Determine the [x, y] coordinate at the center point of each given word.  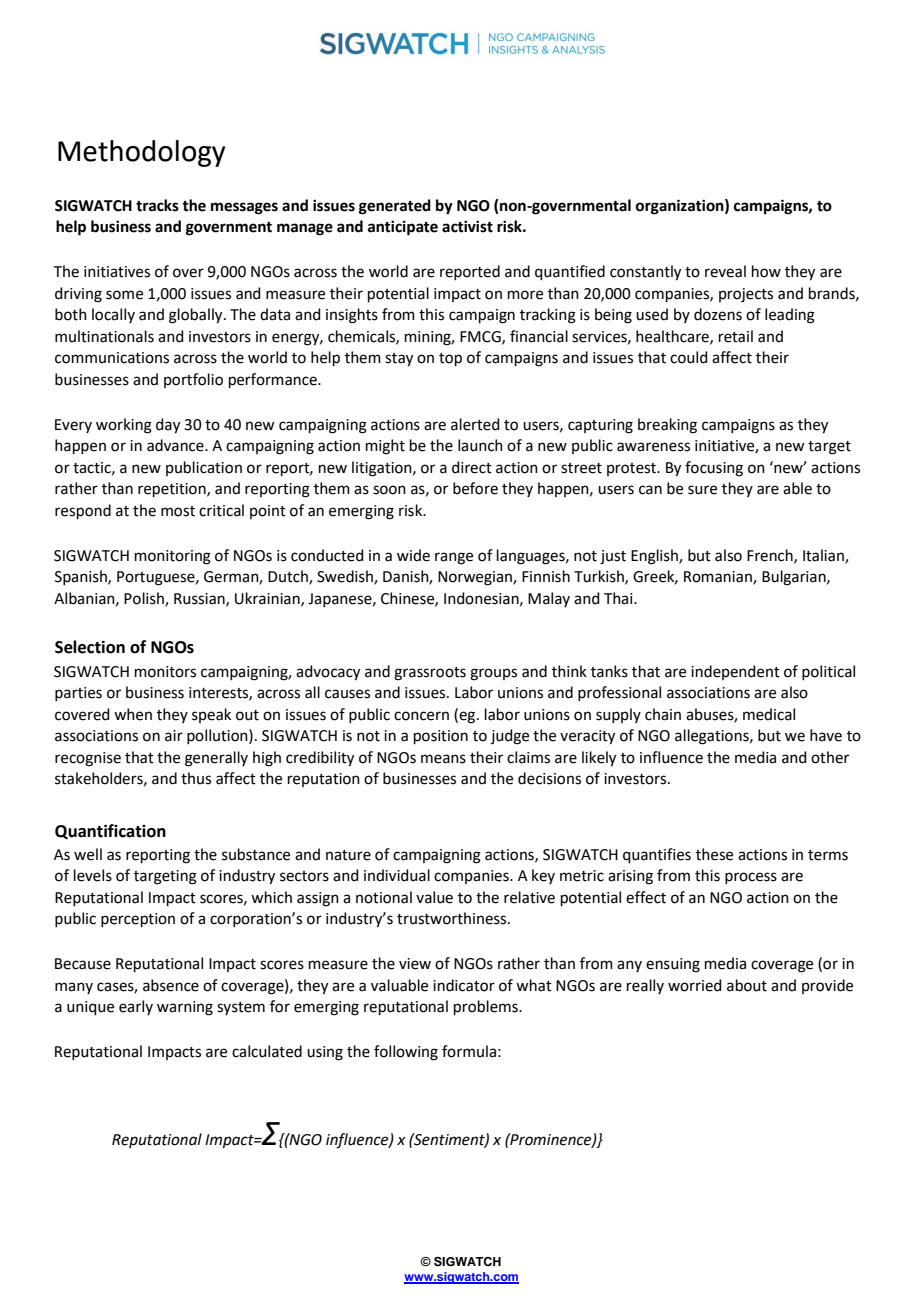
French [771, 556]
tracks [157, 205]
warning [185, 1008]
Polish [145, 599]
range [454, 558]
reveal [725, 271]
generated [395, 207]
